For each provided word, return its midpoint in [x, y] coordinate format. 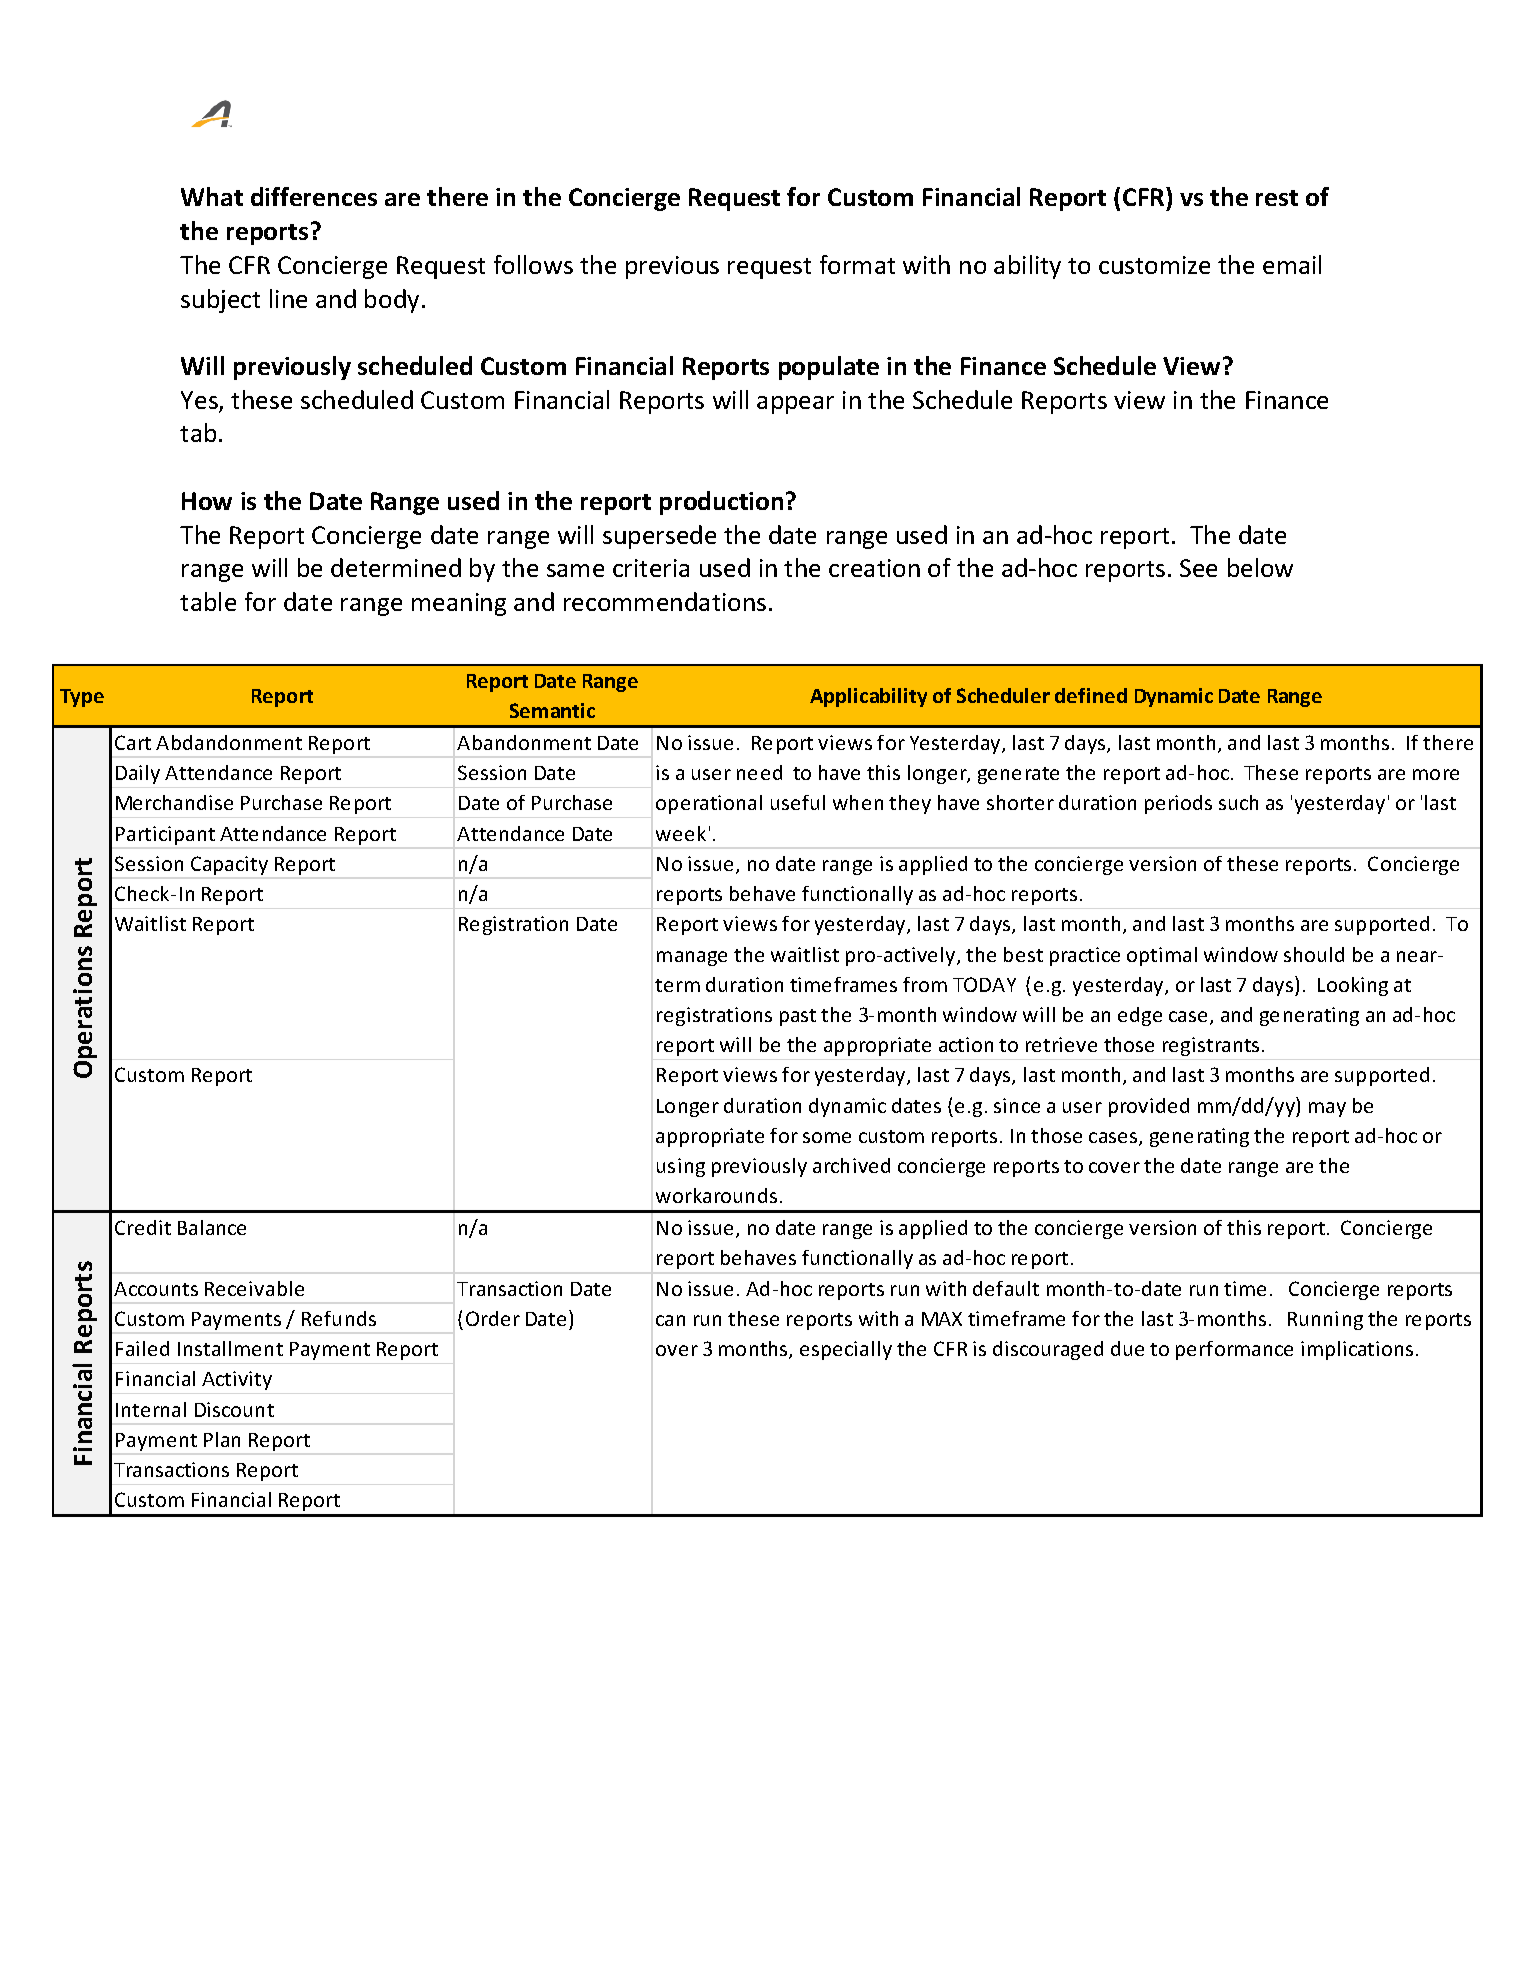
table [208, 601]
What [212, 196]
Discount [234, 1409]
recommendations [665, 601]
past [798, 1017]
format [857, 264]
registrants [1211, 1046]
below [1260, 567]
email [1292, 264]
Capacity [229, 865]
